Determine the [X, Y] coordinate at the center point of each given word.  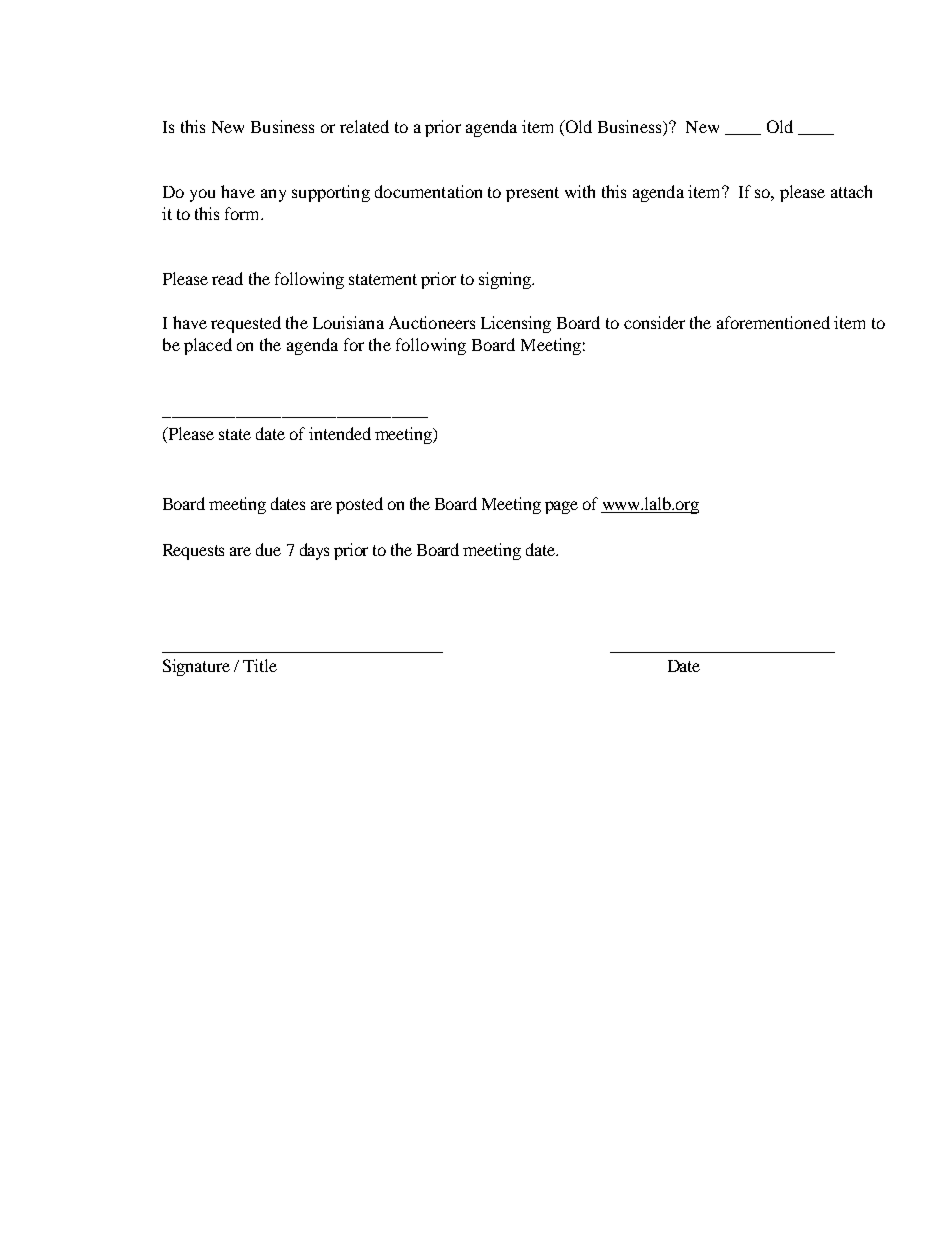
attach [851, 191]
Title [260, 665]
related [364, 126]
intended [340, 433]
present [532, 194]
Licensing [516, 324]
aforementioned [773, 322]
